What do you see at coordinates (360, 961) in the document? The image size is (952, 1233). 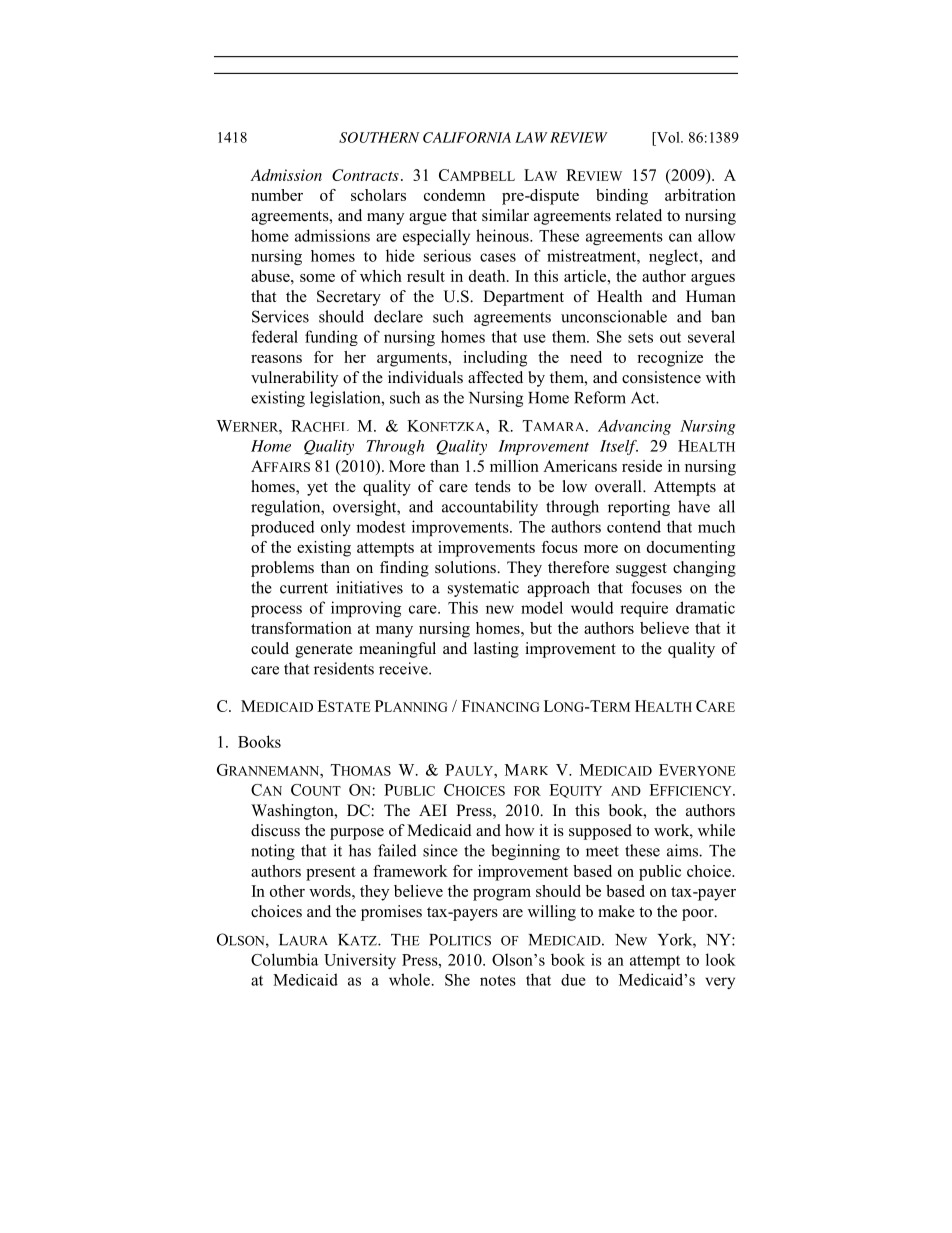 I see `University` at bounding box center [360, 961].
